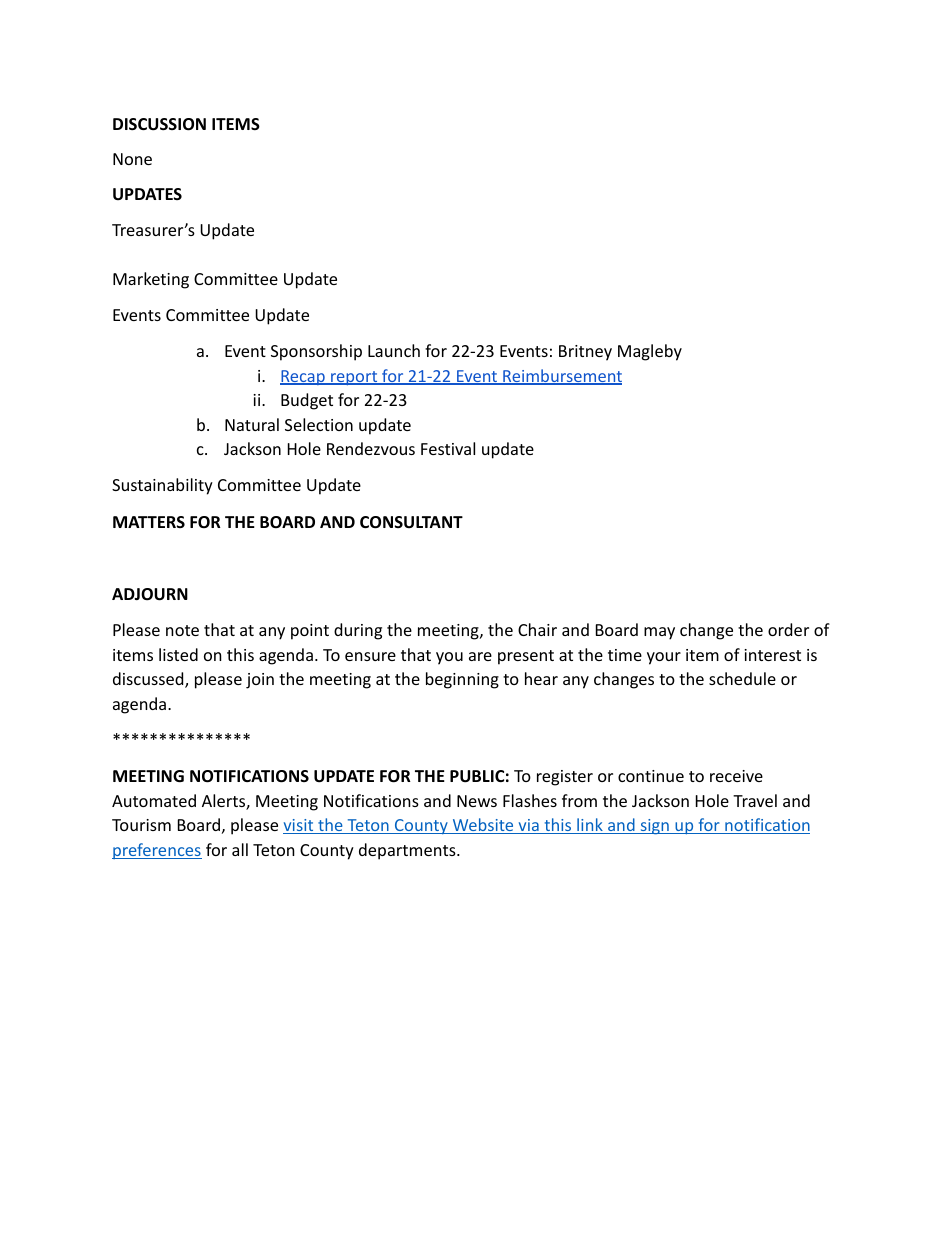  What do you see at coordinates (159, 124) in the screenshot?
I see `DISCUSSION` at bounding box center [159, 124].
